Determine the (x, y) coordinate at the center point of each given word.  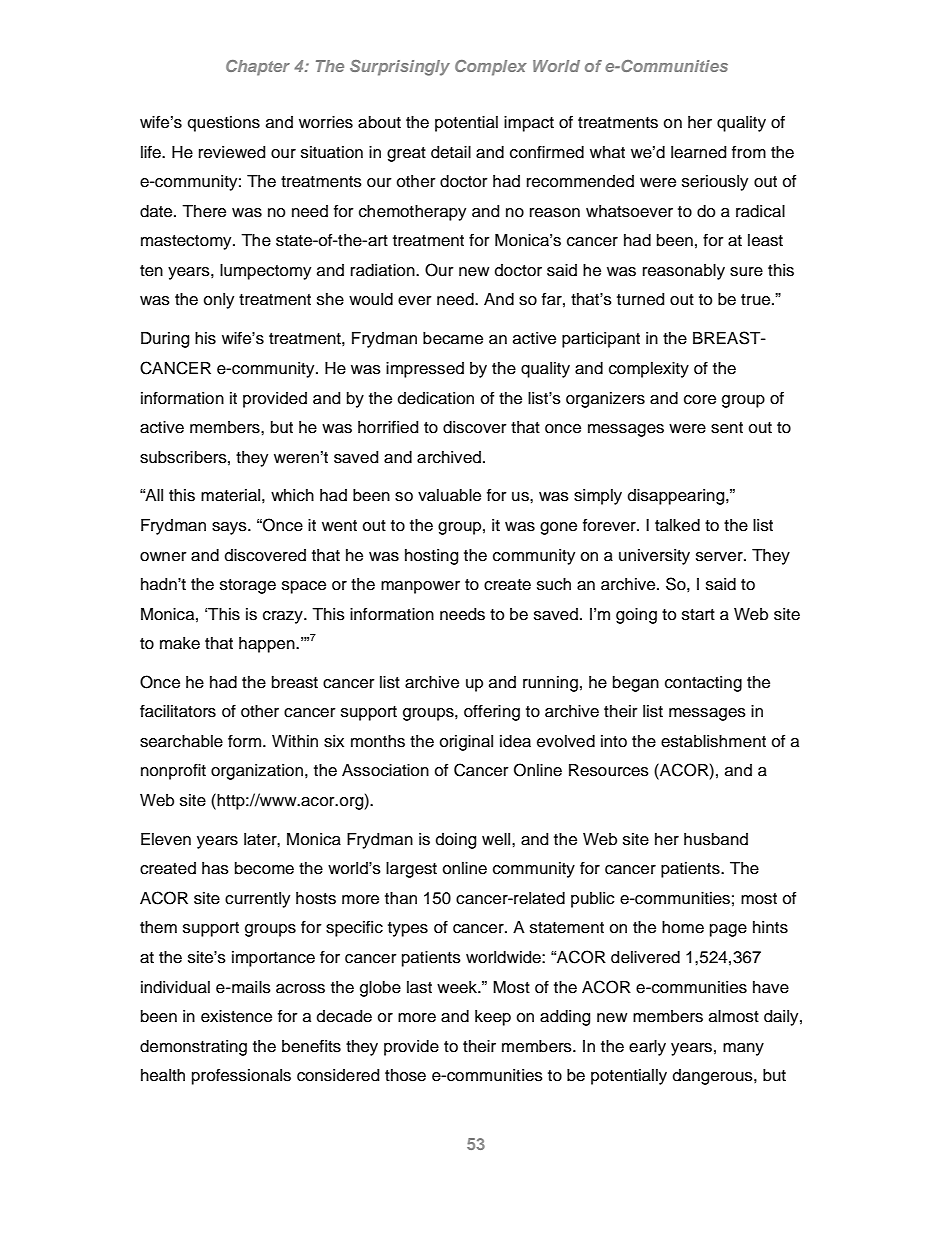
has (215, 868)
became (453, 338)
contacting (703, 684)
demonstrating (193, 1048)
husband (716, 839)
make (180, 643)
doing (456, 841)
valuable (449, 495)
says (230, 528)
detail (451, 152)
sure (746, 272)
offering (492, 712)
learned (698, 152)
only (219, 301)
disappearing (677, 497)
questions (224, 124)
